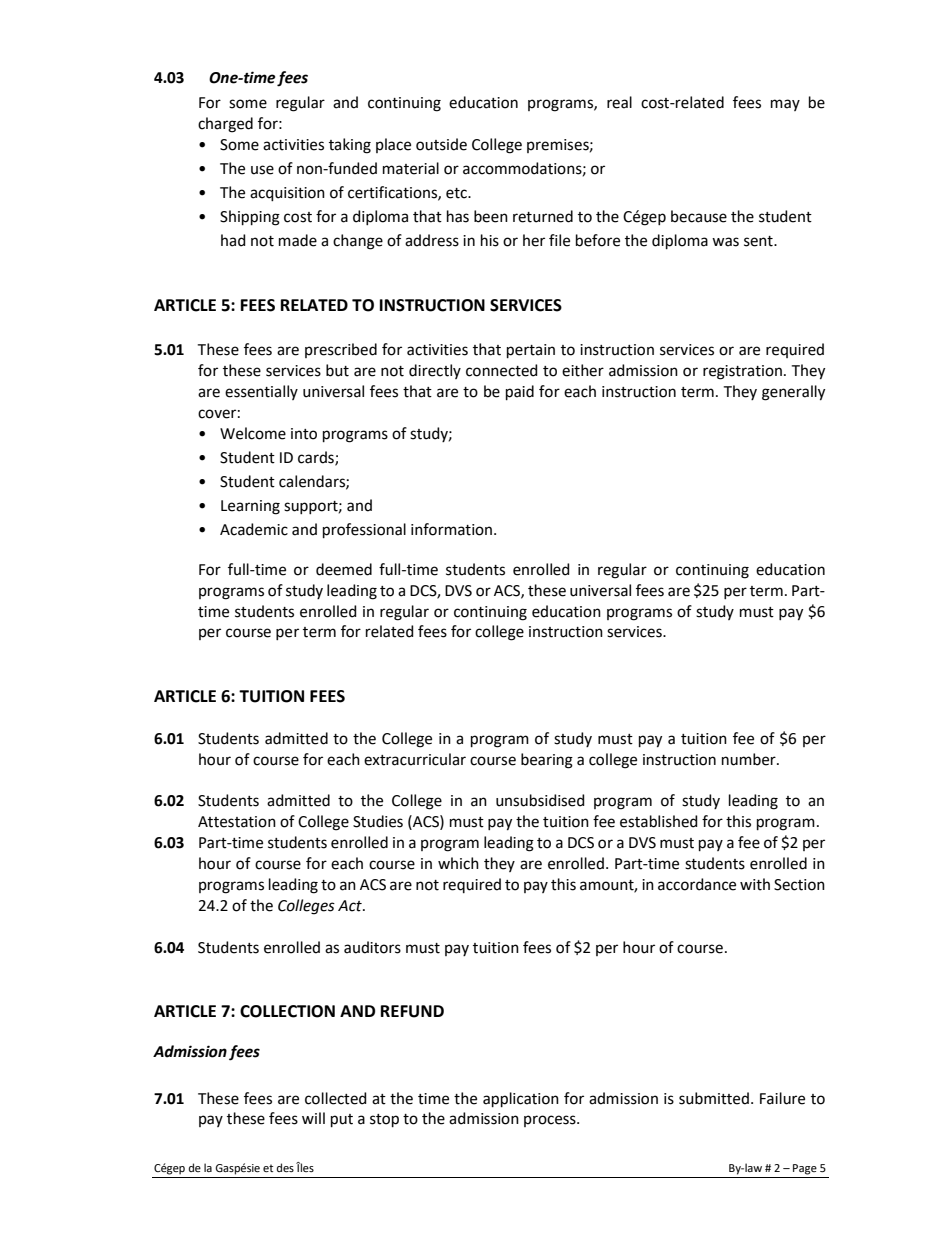 This page has height=1233, width=952. What do you see at coordinates (547, 761) in the page?
I see `bearing` at bounding box center [547, 761].
